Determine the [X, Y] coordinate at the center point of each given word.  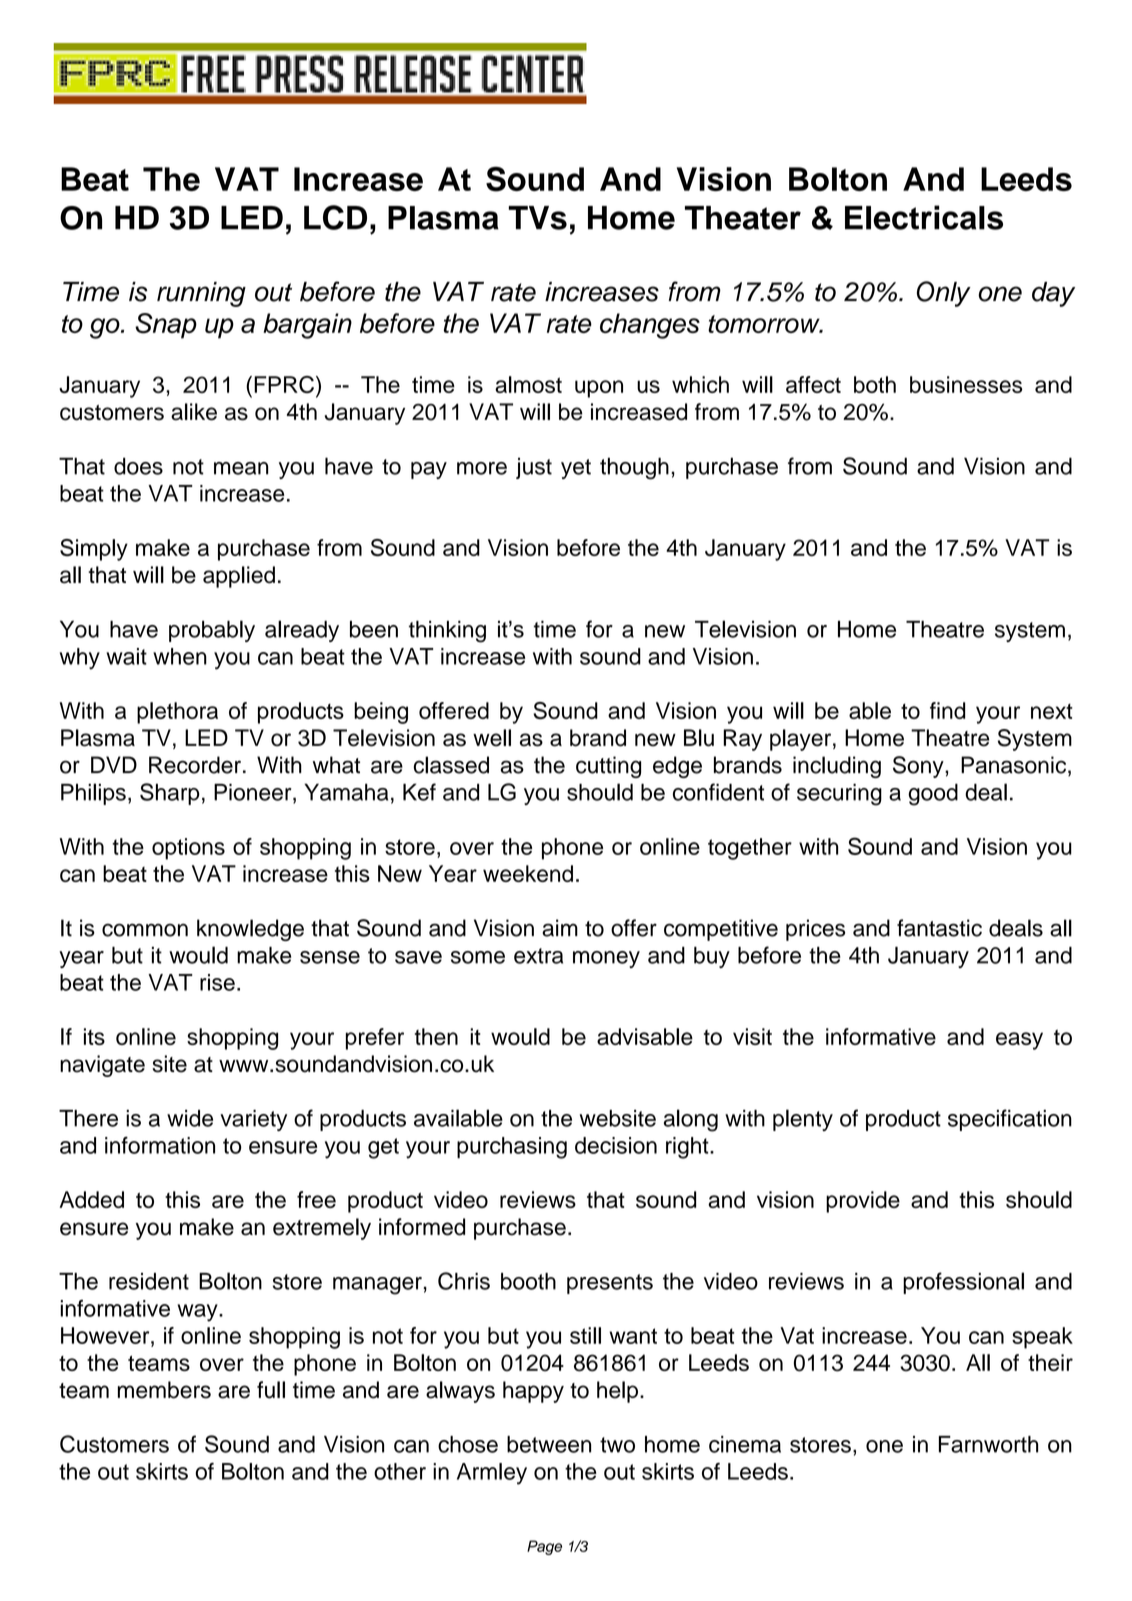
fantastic [939, 928]
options [188, 849]
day [1053, 294]
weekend [528, 873]
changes [650, 326]
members [164, 1390]
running [201, 294]
